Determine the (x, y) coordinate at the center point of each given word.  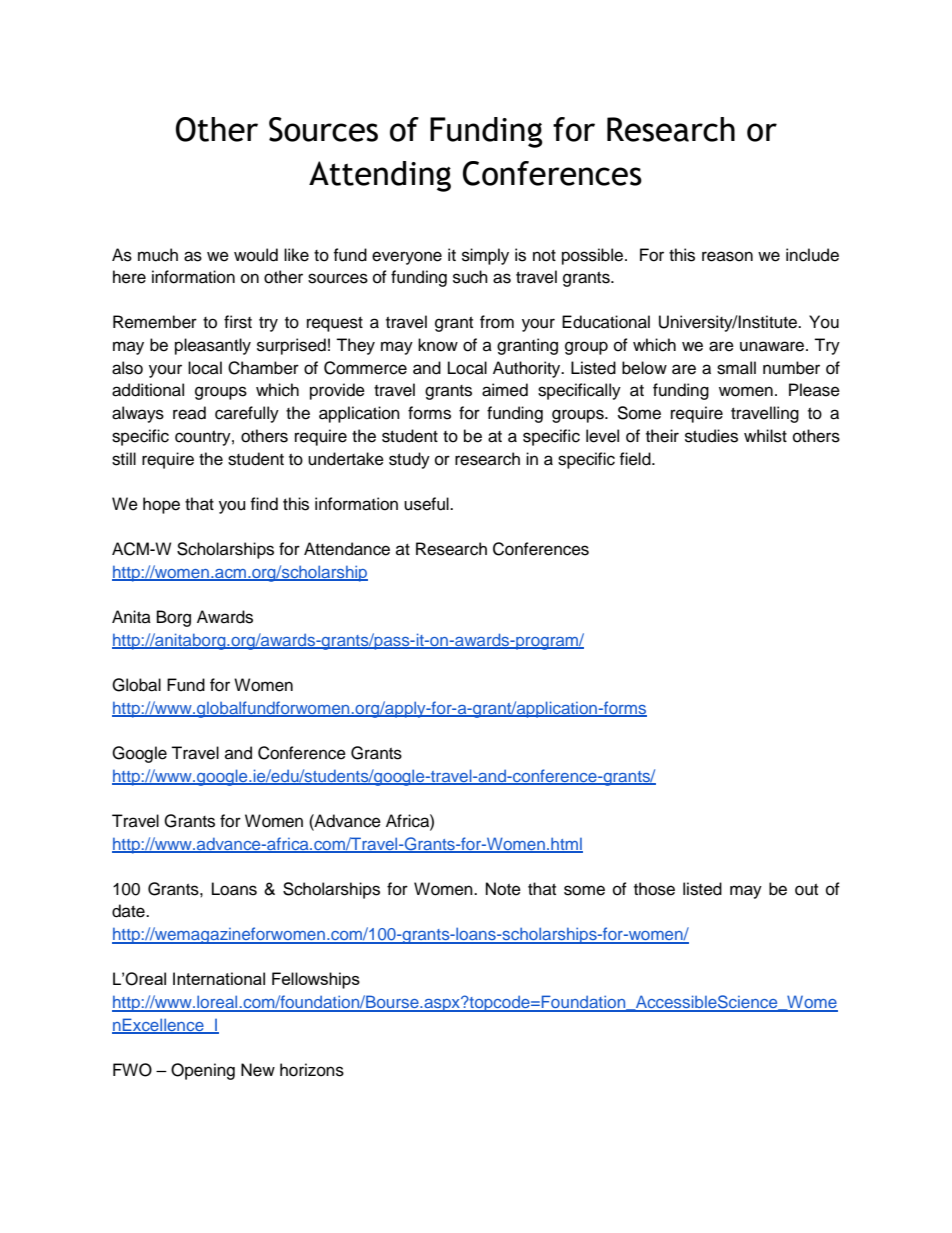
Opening (203, 1071)
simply (485, 256)
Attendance (347, 549)
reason (727, 256)
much (158, 255)
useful (427, 504)
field (636, 459)
